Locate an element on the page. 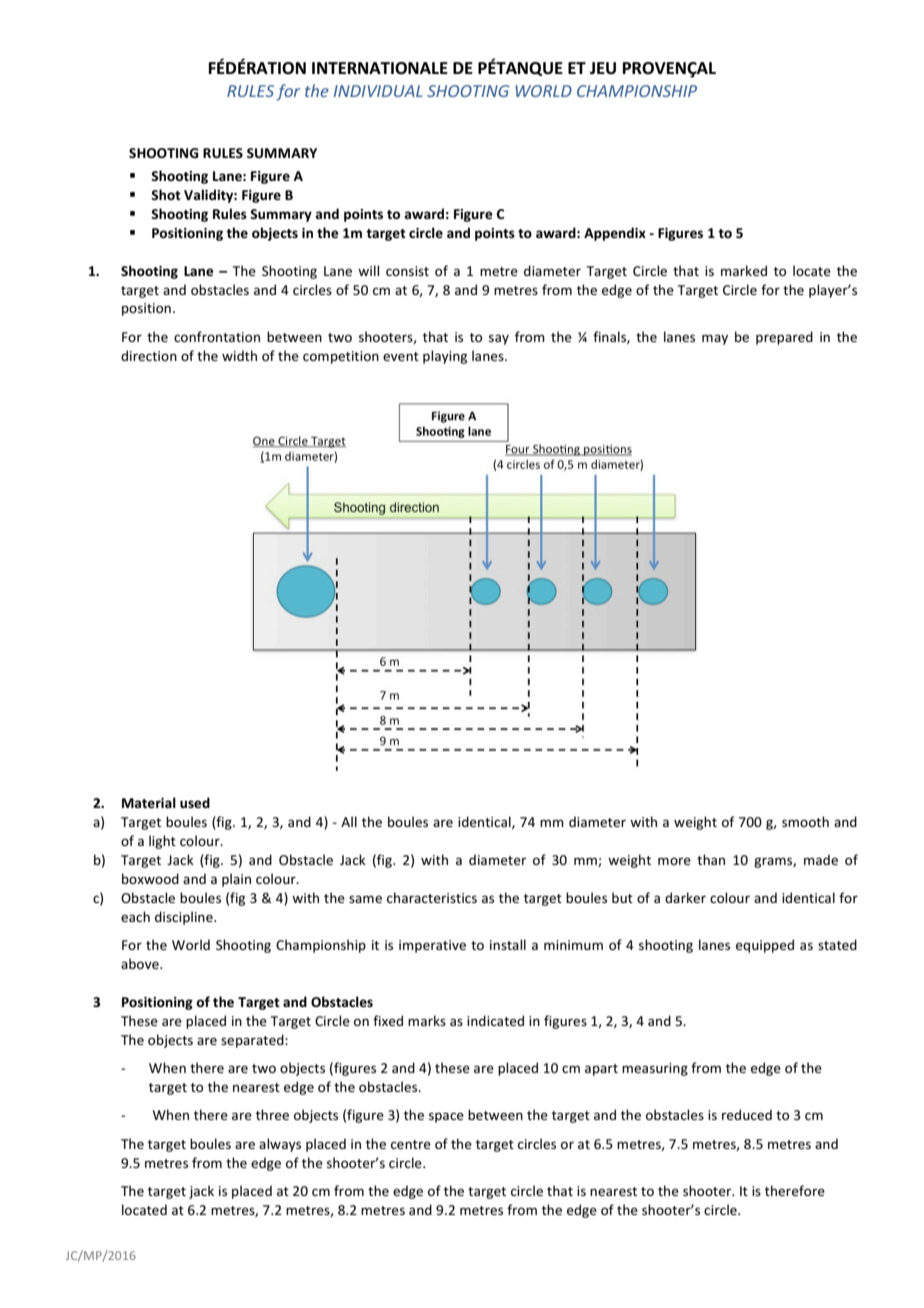  characteristics is located at coordinates (432, 897).
